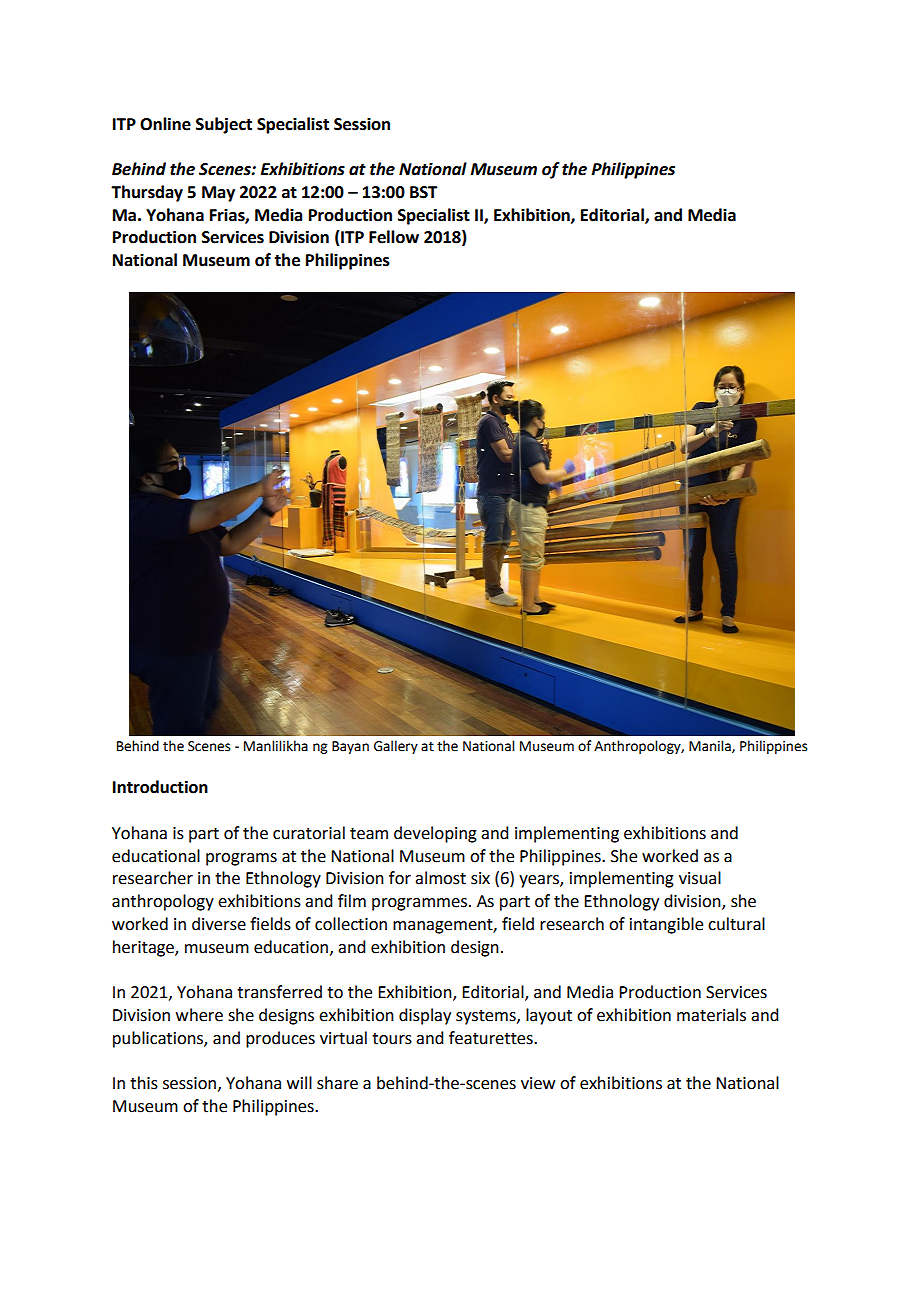 The height and width of the screenshot is (1308, 924). What do you see at coordinates (711, 746) in the screenshot?
I see `Manila` at bounding box center [711, 746].
